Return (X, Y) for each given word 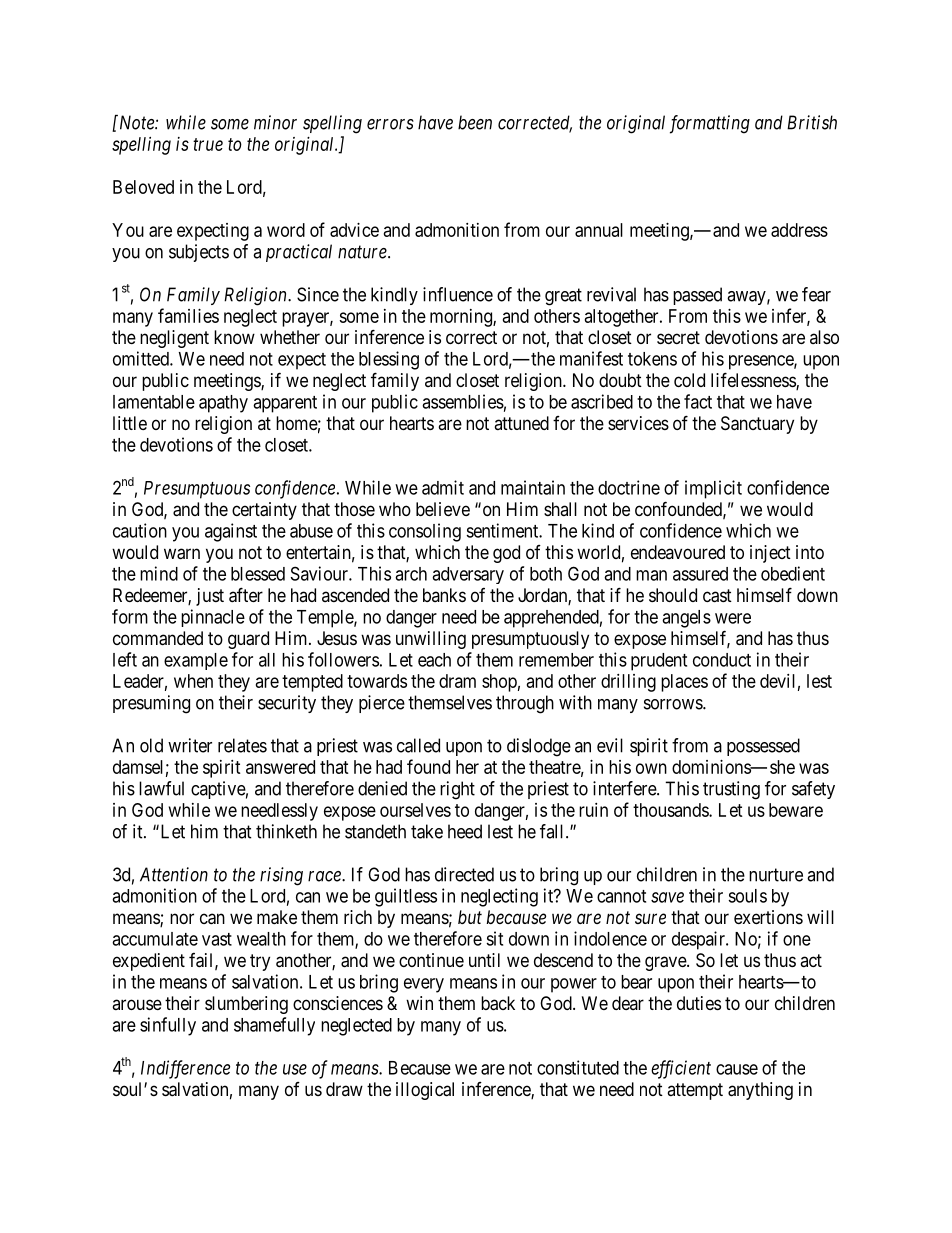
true (208, 144)
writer (190, 745)
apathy (223, 404)
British (812, 122)
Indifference (185, 1069)
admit (443, 487)
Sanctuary (757, 425)
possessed (763, 747)
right (457, 790)
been (475, 122)
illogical (425, 1091)
